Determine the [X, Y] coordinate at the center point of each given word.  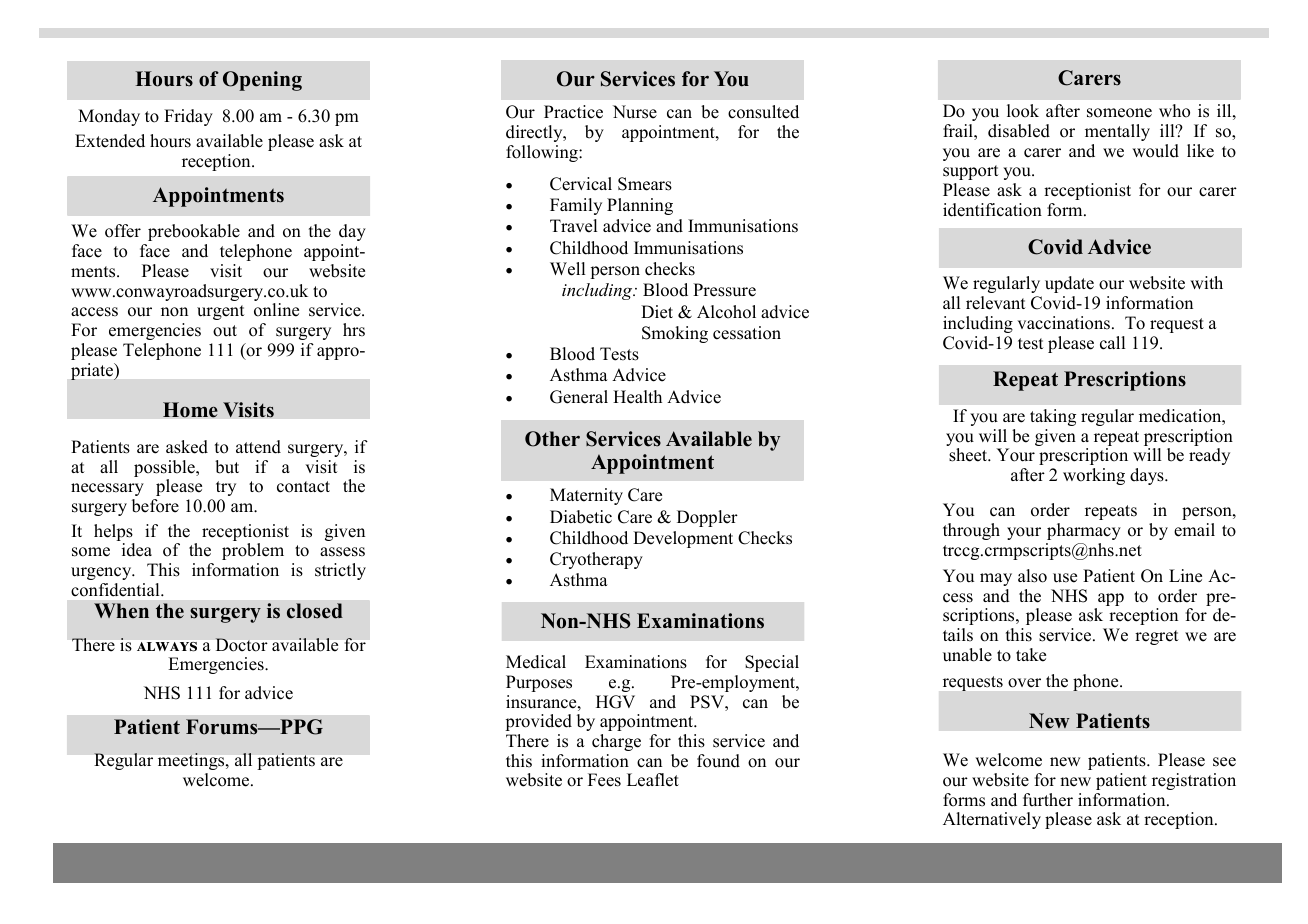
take [1031, 655]
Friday [188, 117]
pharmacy [1084, 531]
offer [123, 231]
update [1069, 284]
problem [253, 551]
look [1023, 111]
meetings [192, 761]
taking [1053, 417]
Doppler [707, 518]
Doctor [241, 644]
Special [772, 663]
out [225, 331]
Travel [573, 226]
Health [637, 397]
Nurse [635, 112]
